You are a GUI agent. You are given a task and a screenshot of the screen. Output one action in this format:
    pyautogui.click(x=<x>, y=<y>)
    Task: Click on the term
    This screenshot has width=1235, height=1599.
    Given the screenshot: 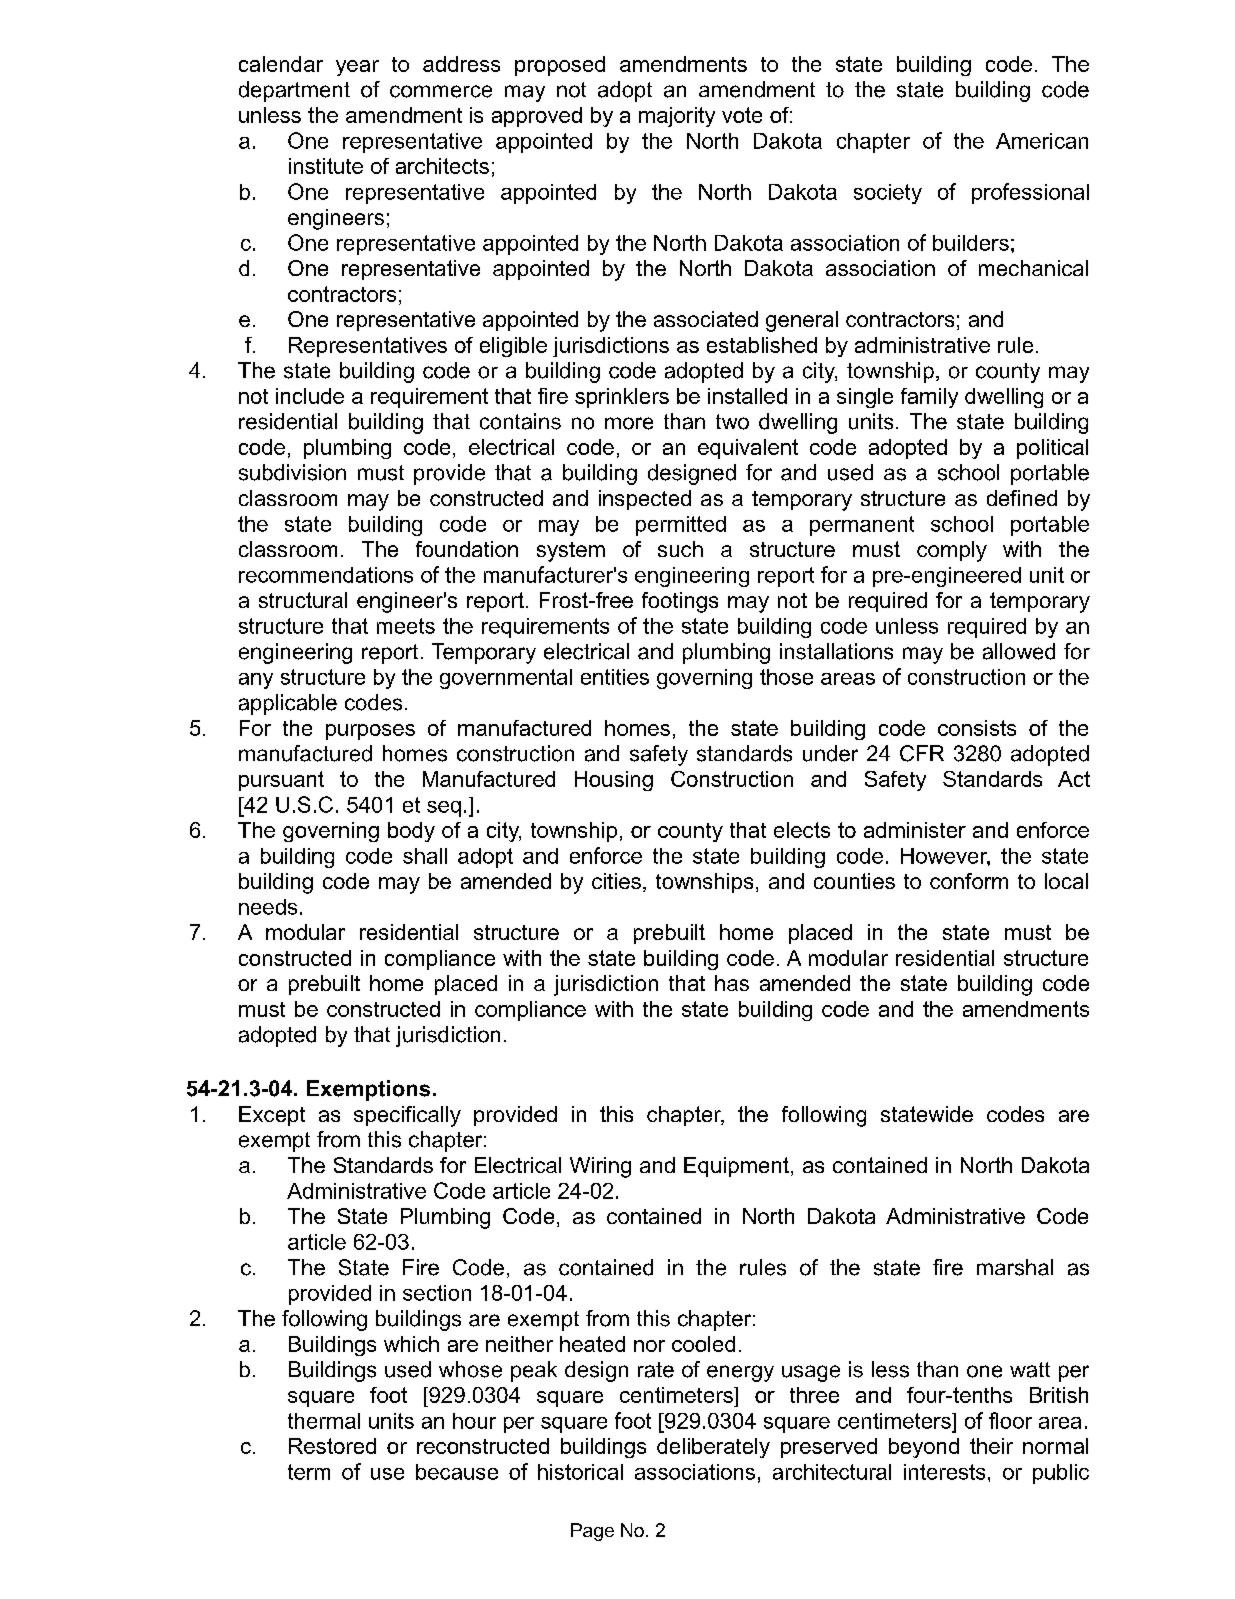 What is the action you would take?
    pyautogui.click(x=309, y=1472)
